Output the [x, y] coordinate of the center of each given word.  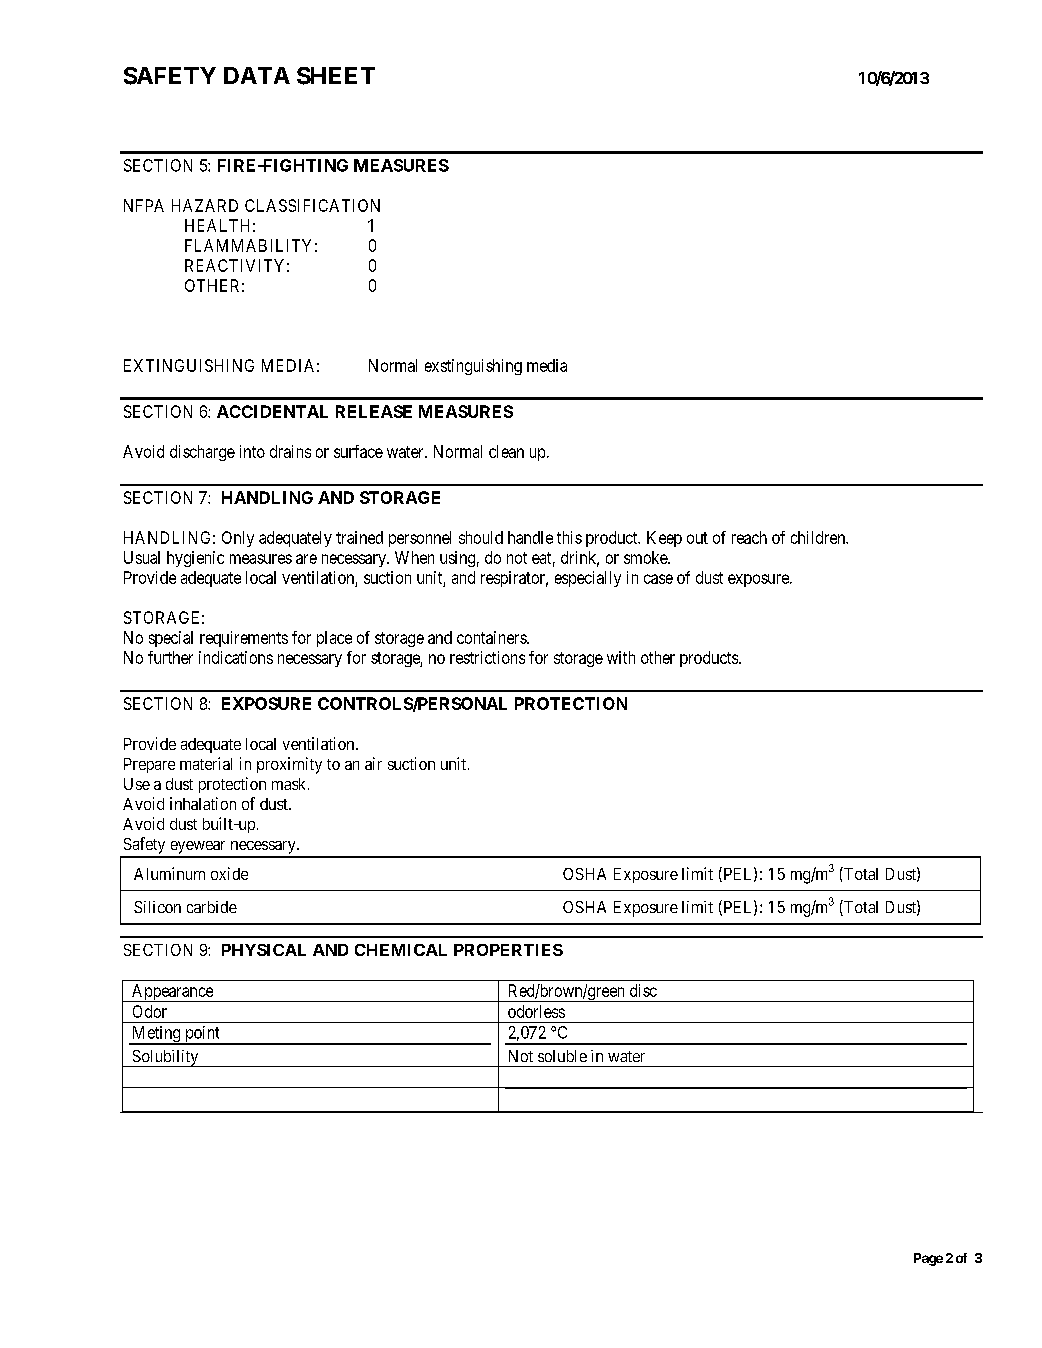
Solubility [165, 1058]
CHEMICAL [401, 950]
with [621, 657]
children [819, 537]
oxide [229, 873]
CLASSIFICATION [312, 205]
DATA [257, 75]
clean [506, 451]
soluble [562, 1056]
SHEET [336, 76]
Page [928, 1259]
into [252, 451]
